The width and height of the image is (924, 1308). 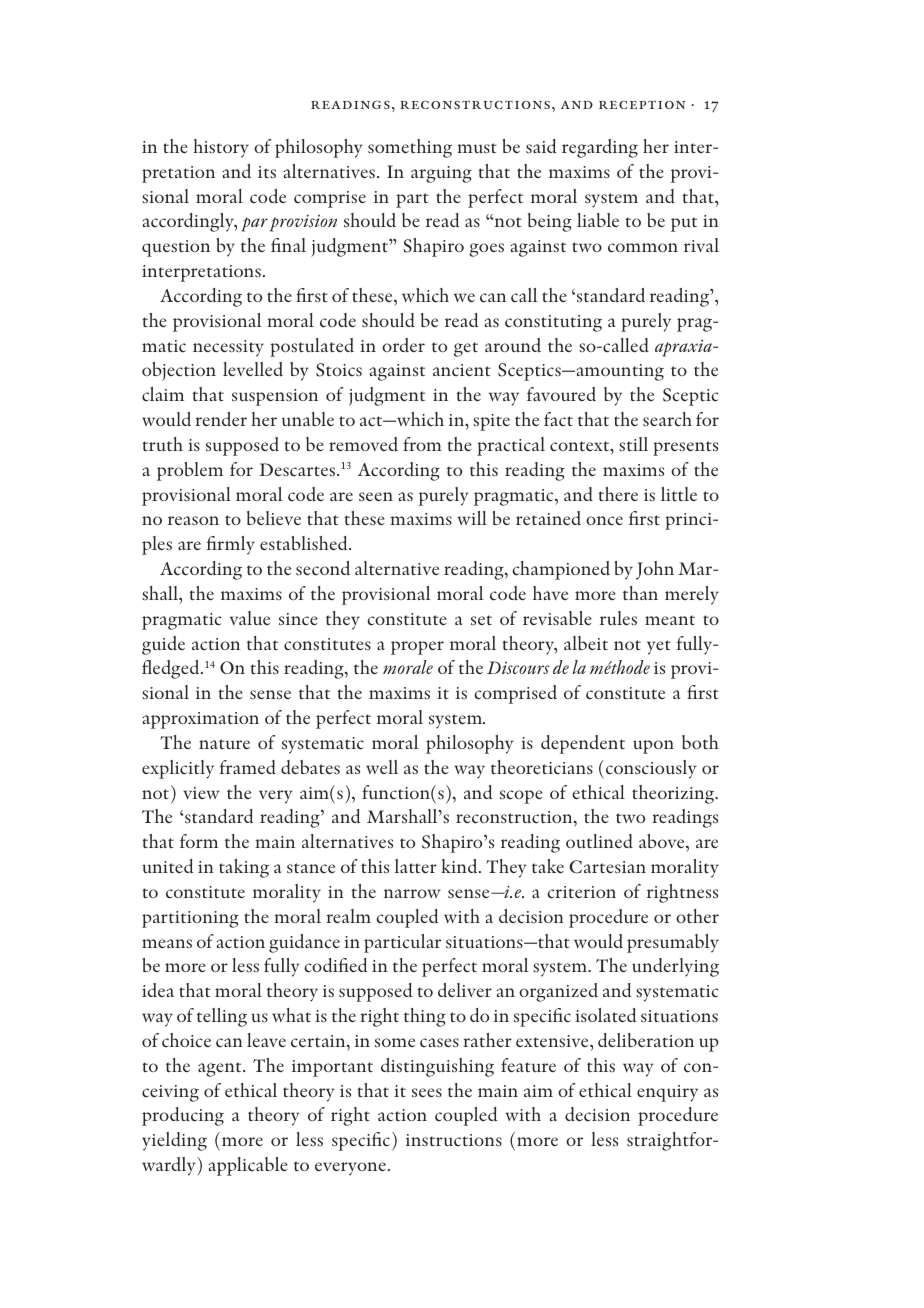 What do you see at coordinates (667, 419) in the image?
I see `search` at bounding box center [667, 419].
